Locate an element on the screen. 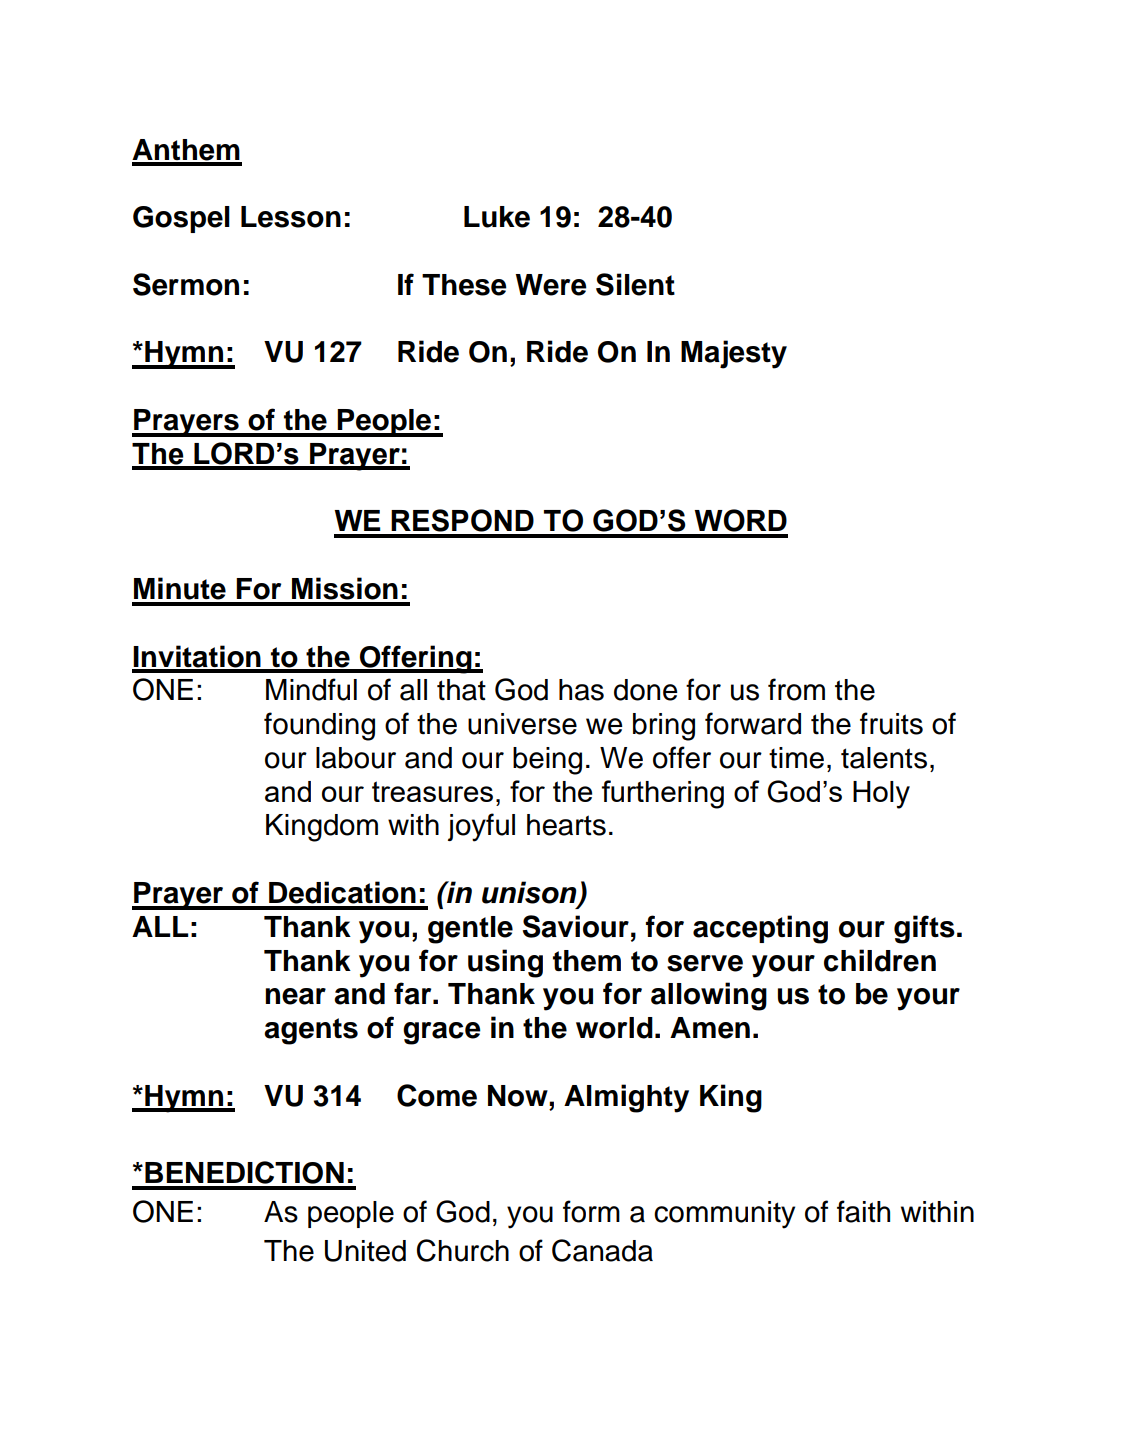 Image resolution: width=1123 pixels, height=1454 pixels. fruits is located at coordinates (891, 723).
